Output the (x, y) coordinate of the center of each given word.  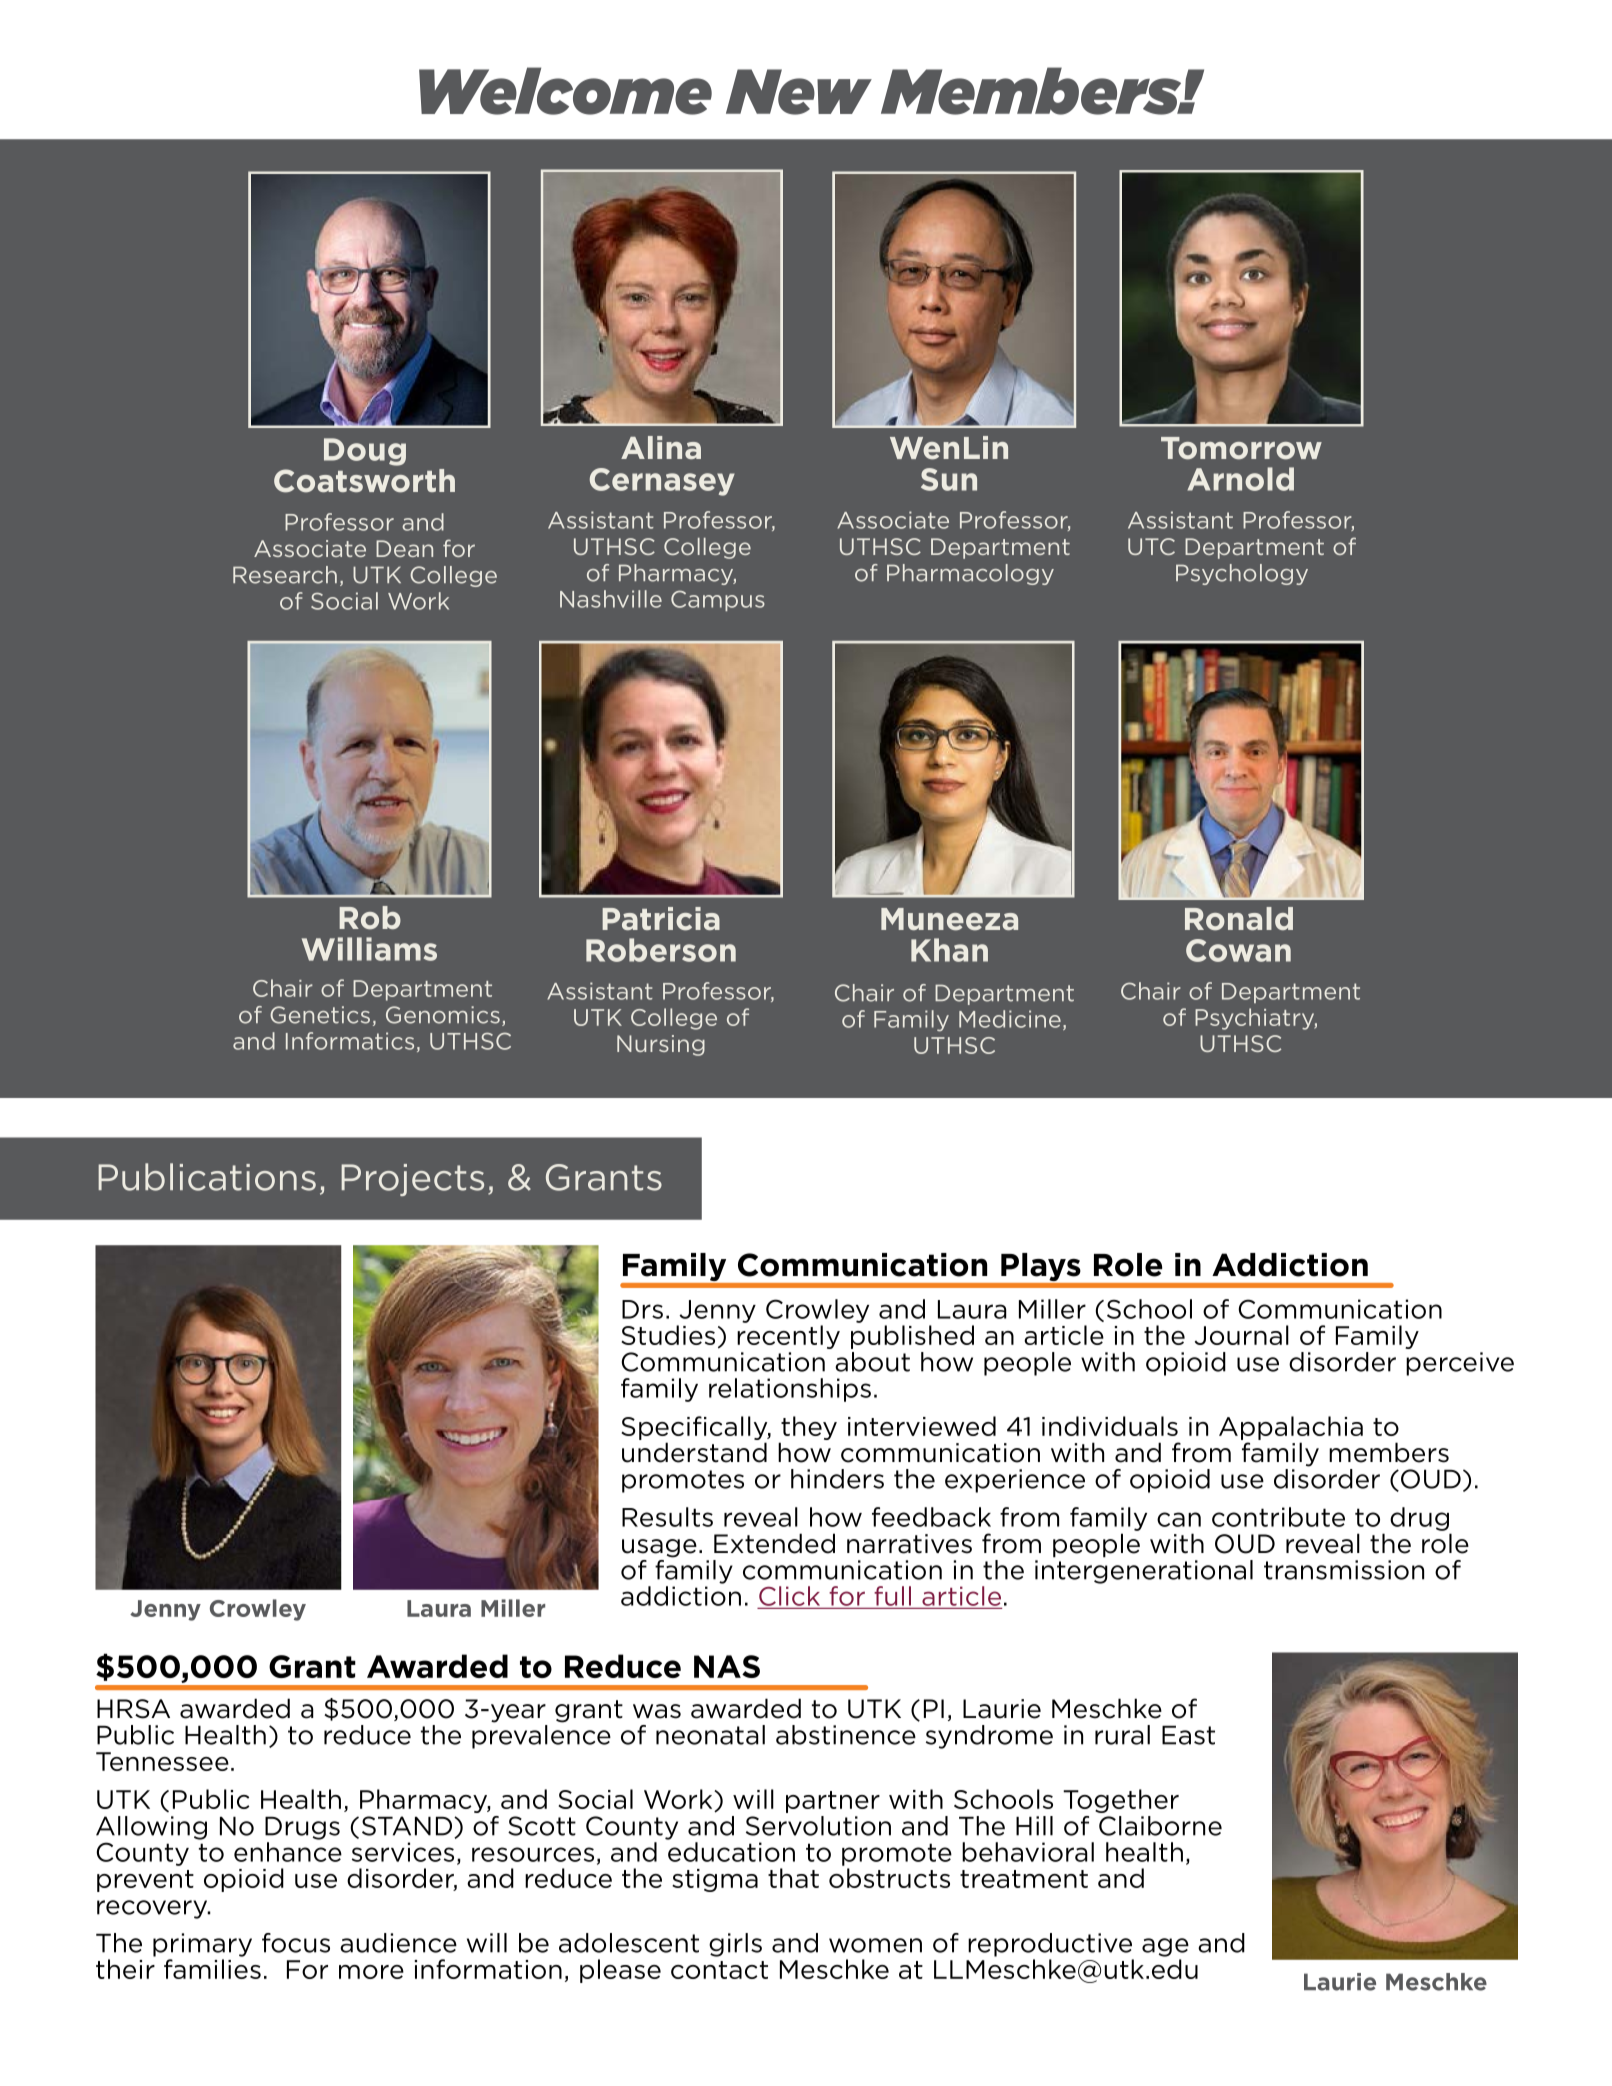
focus (296, 1943)
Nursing (661, 1045)
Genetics (320, 1015)
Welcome (565, 91)
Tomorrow (1241, 448)
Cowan (1238, 950)
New (799, 92)
